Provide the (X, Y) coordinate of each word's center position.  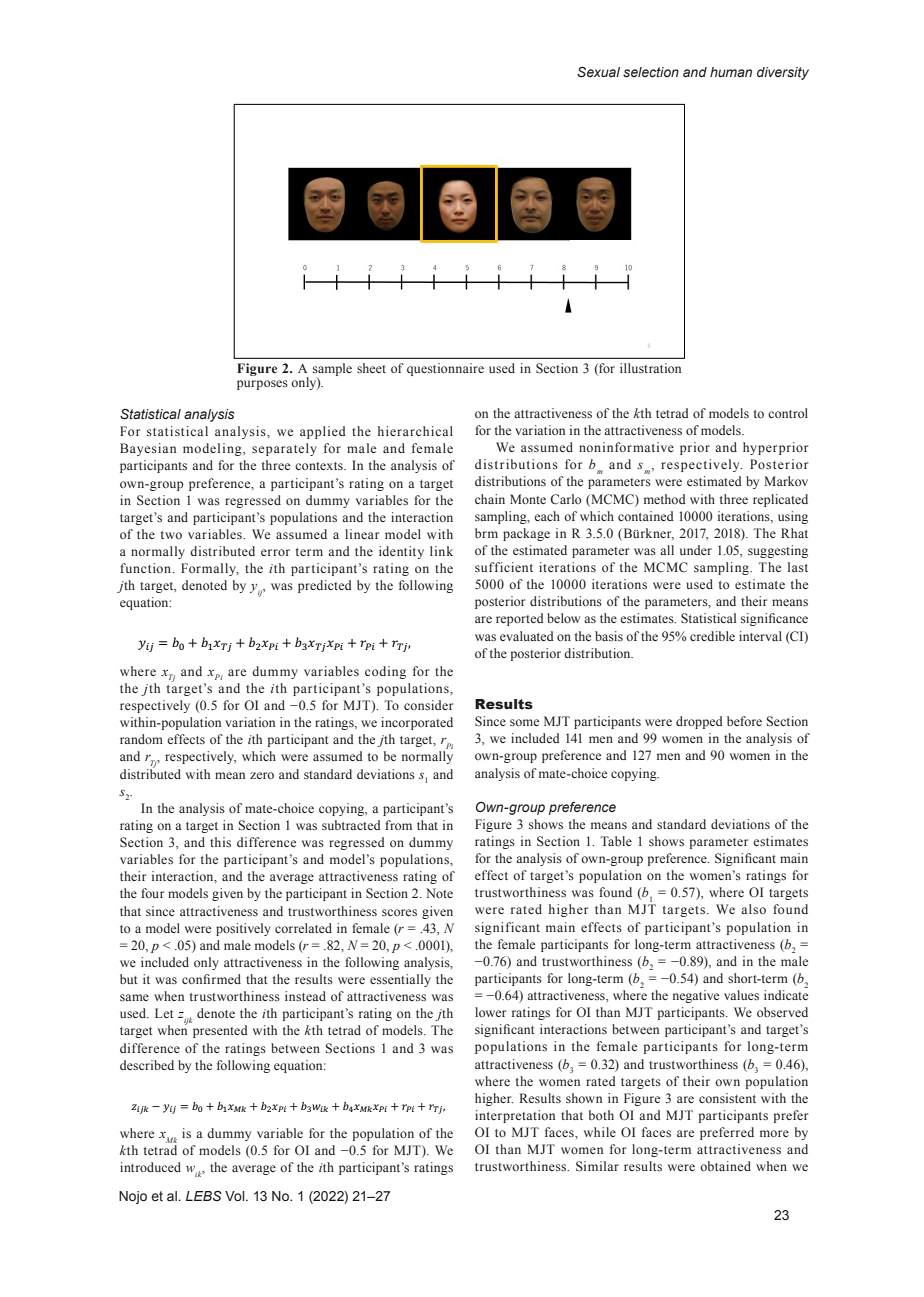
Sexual (598, 72)
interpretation (515, 1116)
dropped (699, 722)
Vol (236, 1196)
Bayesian (148, 449)
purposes (262, 385)
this (220, 842)
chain (490, 499)
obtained (725, 1166)
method (665, 499)
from (398, 825)
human (731, 72)
